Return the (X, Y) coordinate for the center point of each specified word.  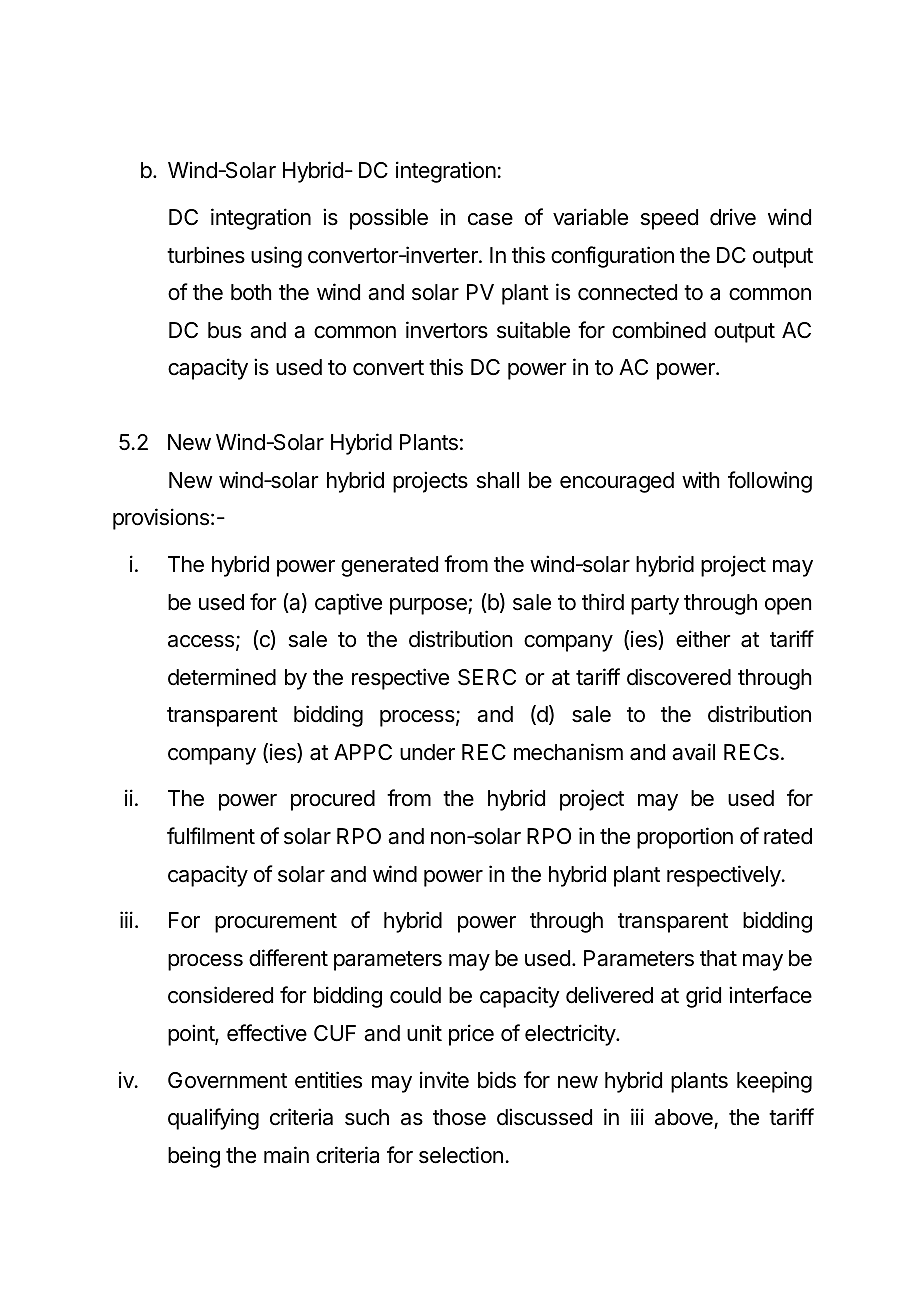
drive (733, 217)
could (415, 995)
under (427, 752)
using (276, 257)
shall (498, 480)
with (701, 479)
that (718, 958)
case (490, 219)
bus (225, 330)
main (286, 1155)
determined (222, 677)
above (685, 1119)
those (459, 1117)
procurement (276, 923)
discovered (679, 677)
